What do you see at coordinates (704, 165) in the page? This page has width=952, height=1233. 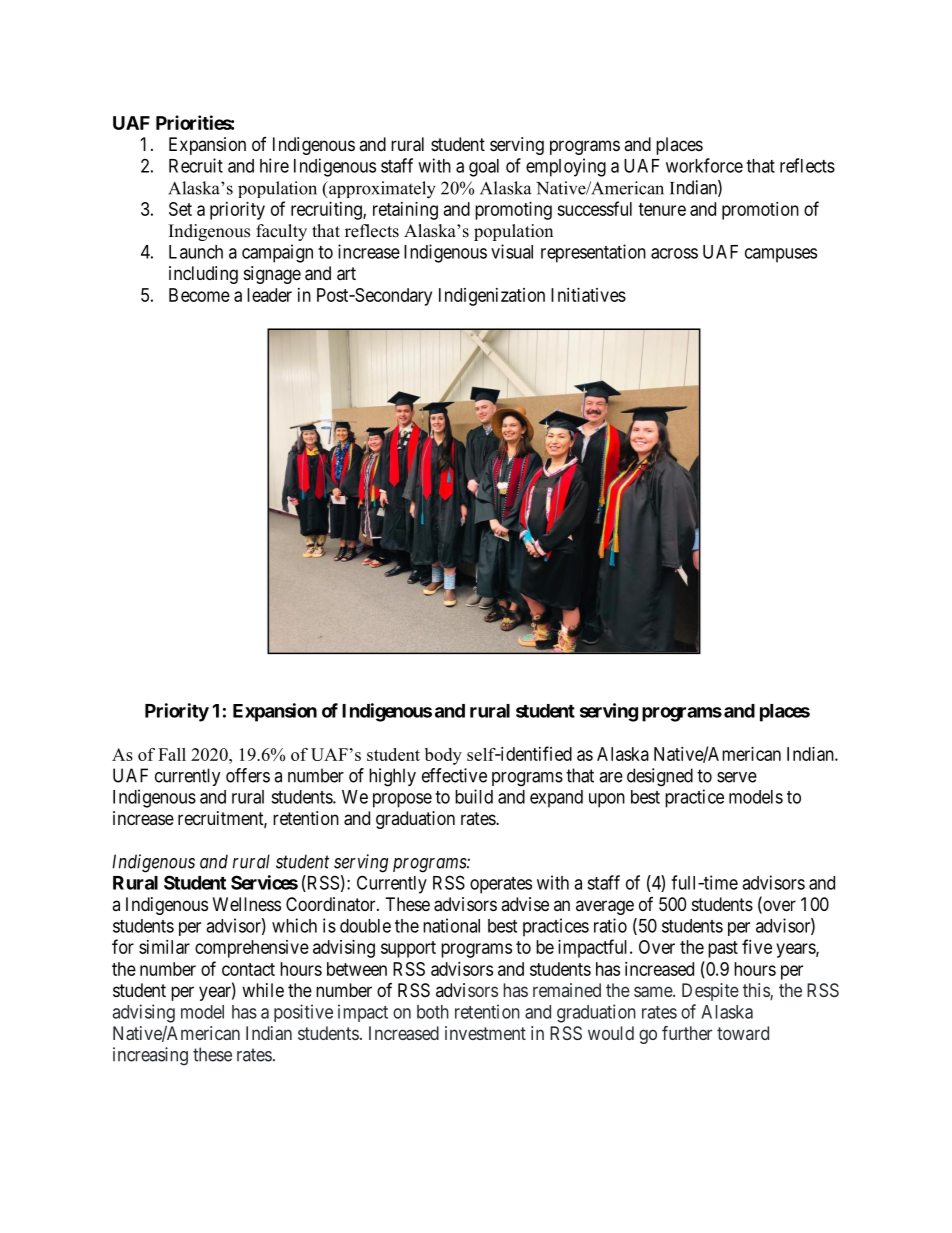 I see `workforce` at bounding box center [704, 165].
